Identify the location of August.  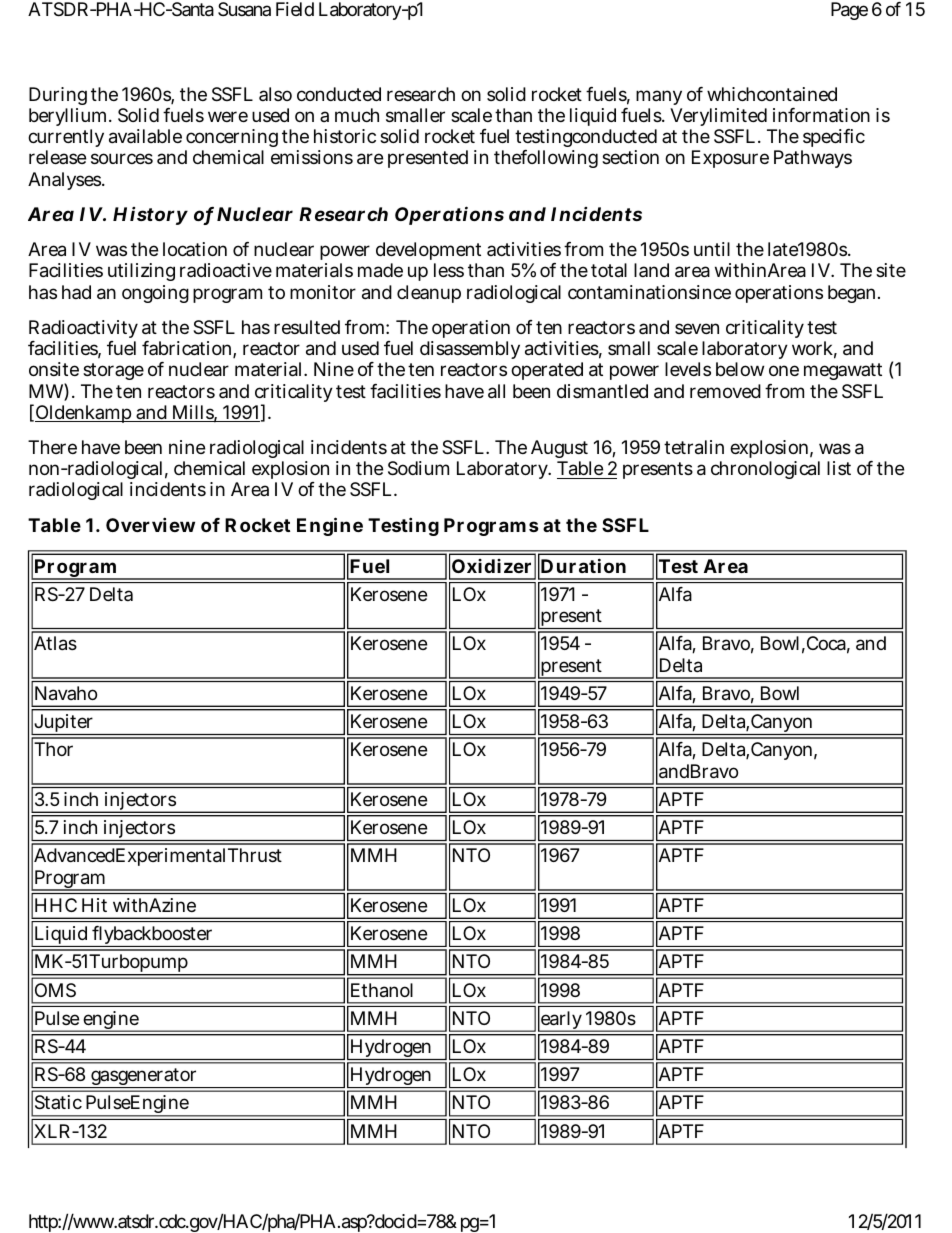
(561, 451).
